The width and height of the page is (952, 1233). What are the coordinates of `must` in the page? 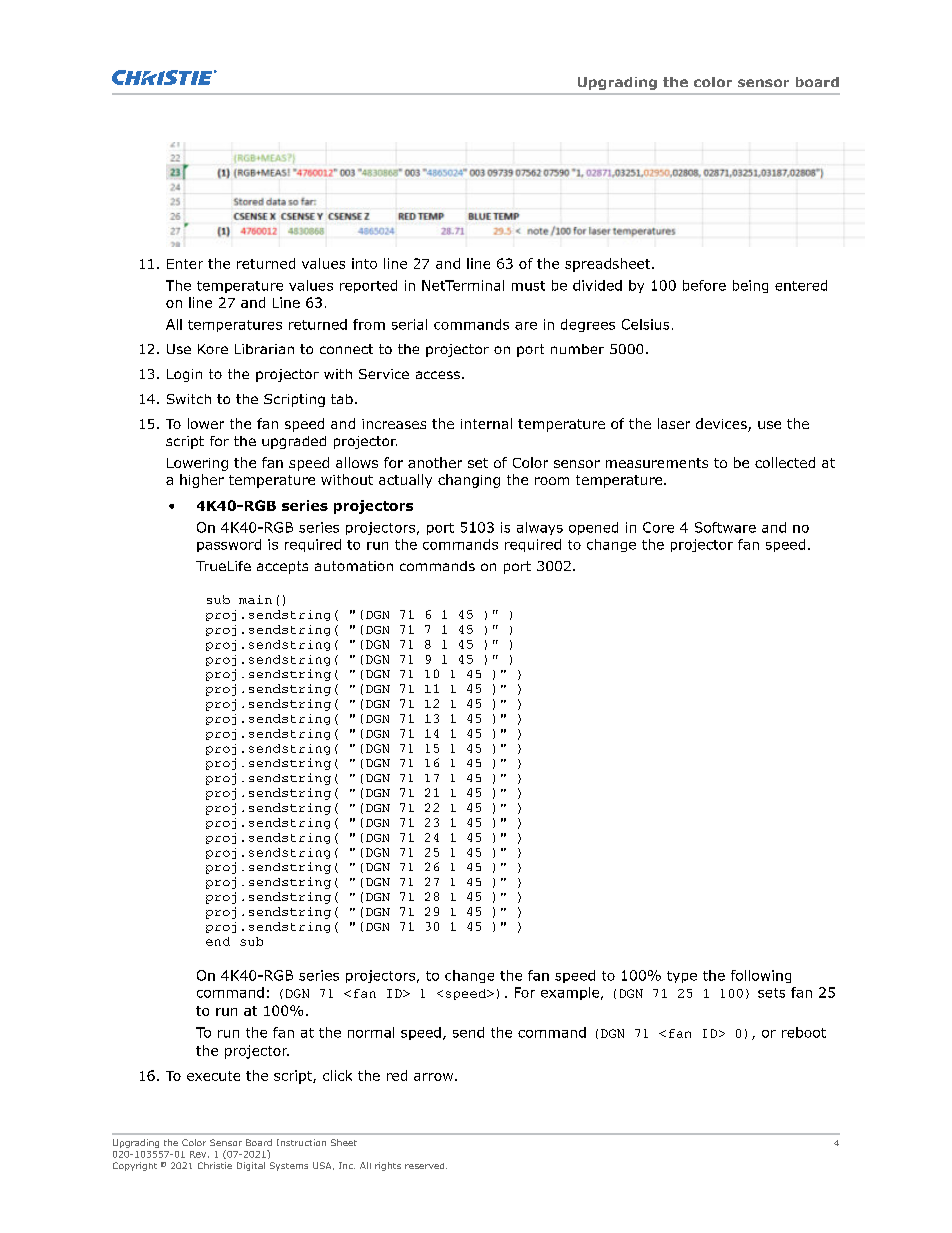 It's located at (528, 286).
